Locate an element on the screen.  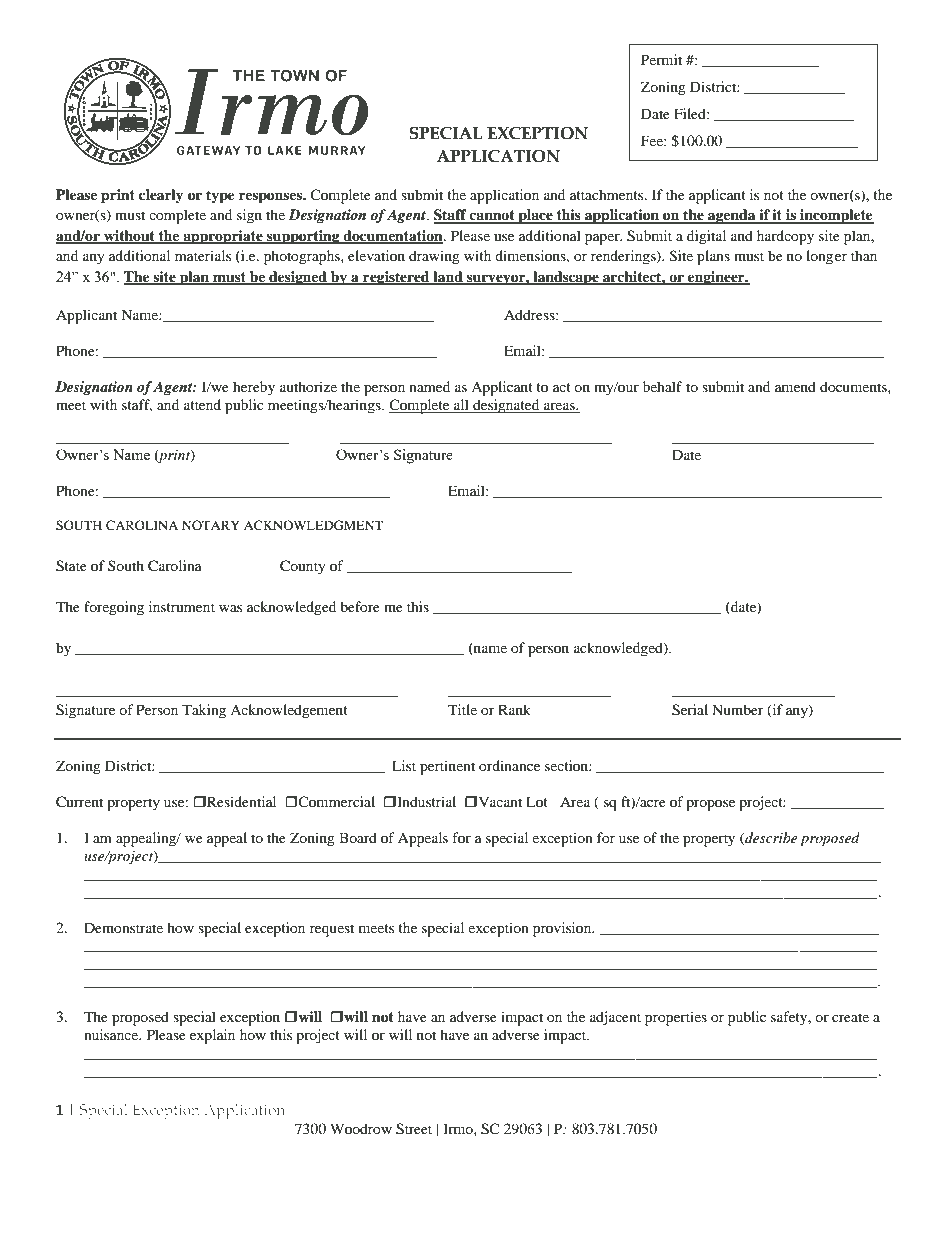
Number is located at coordinates (738, 709).
